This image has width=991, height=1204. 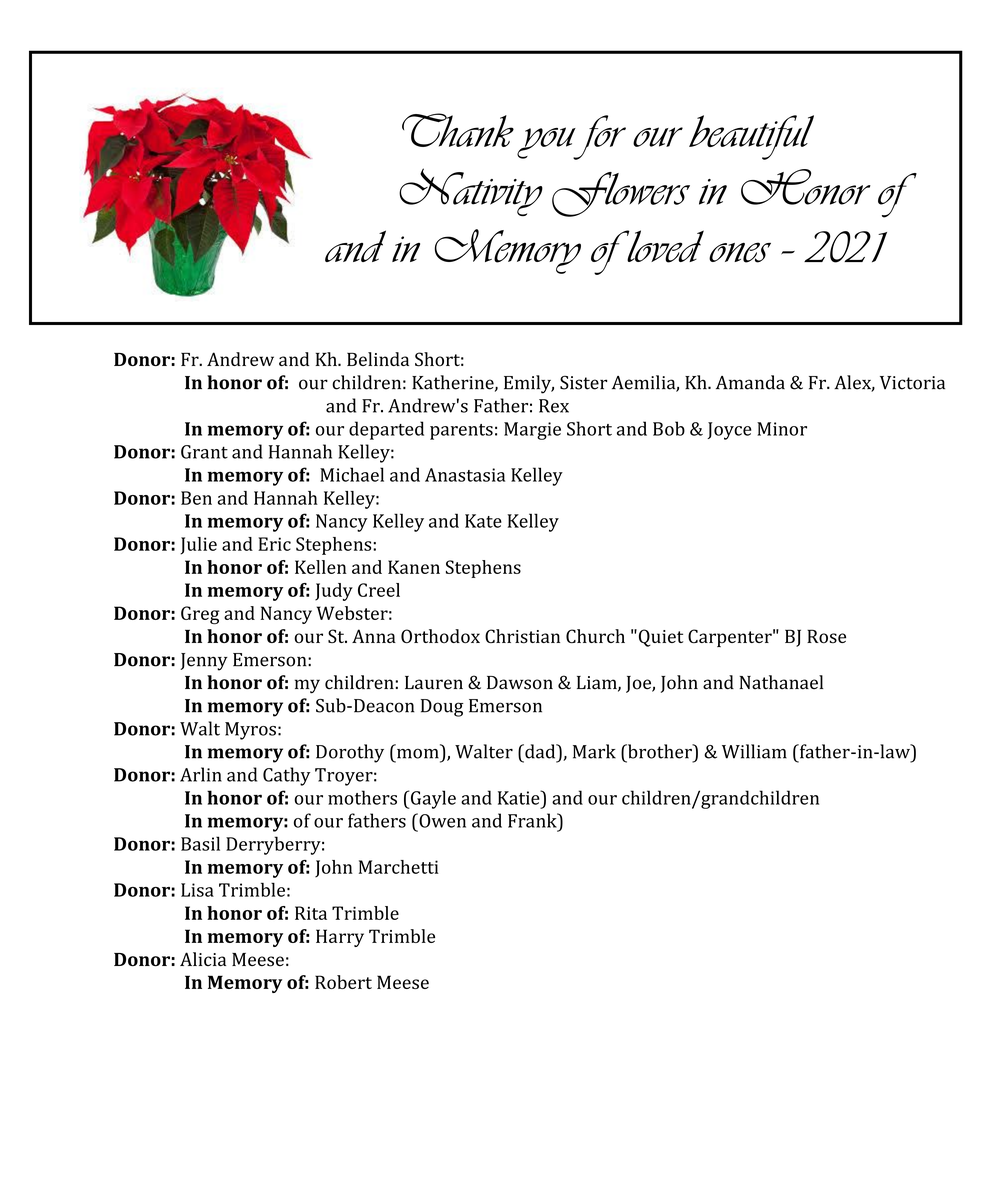 What do you see at coordinates (458, 130) in the image?
I see `Thank` at bounding box center [458, 130].
